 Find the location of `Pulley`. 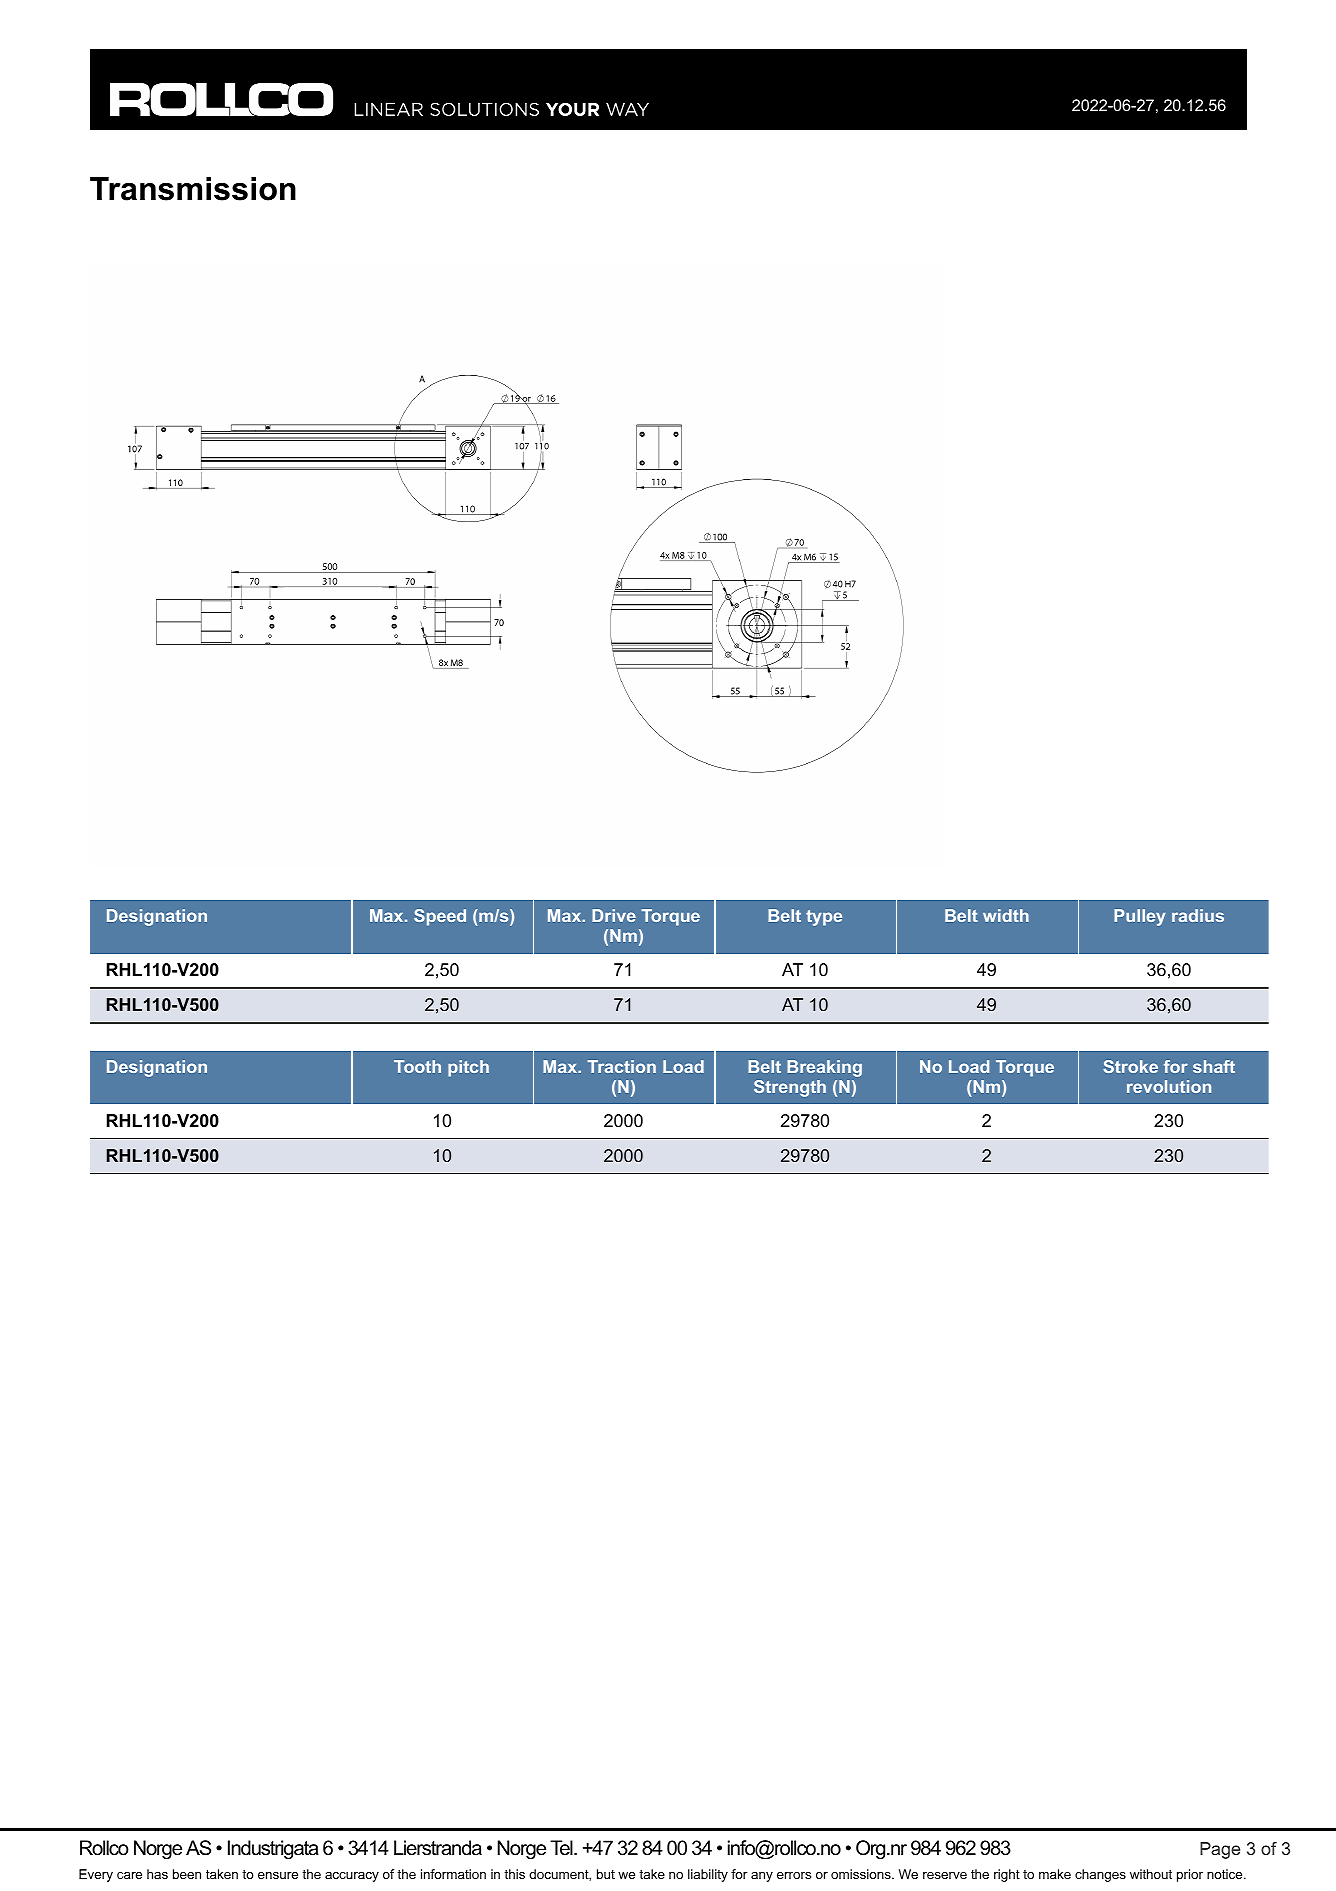

Pulley is located at coordinates (1140, 917).
